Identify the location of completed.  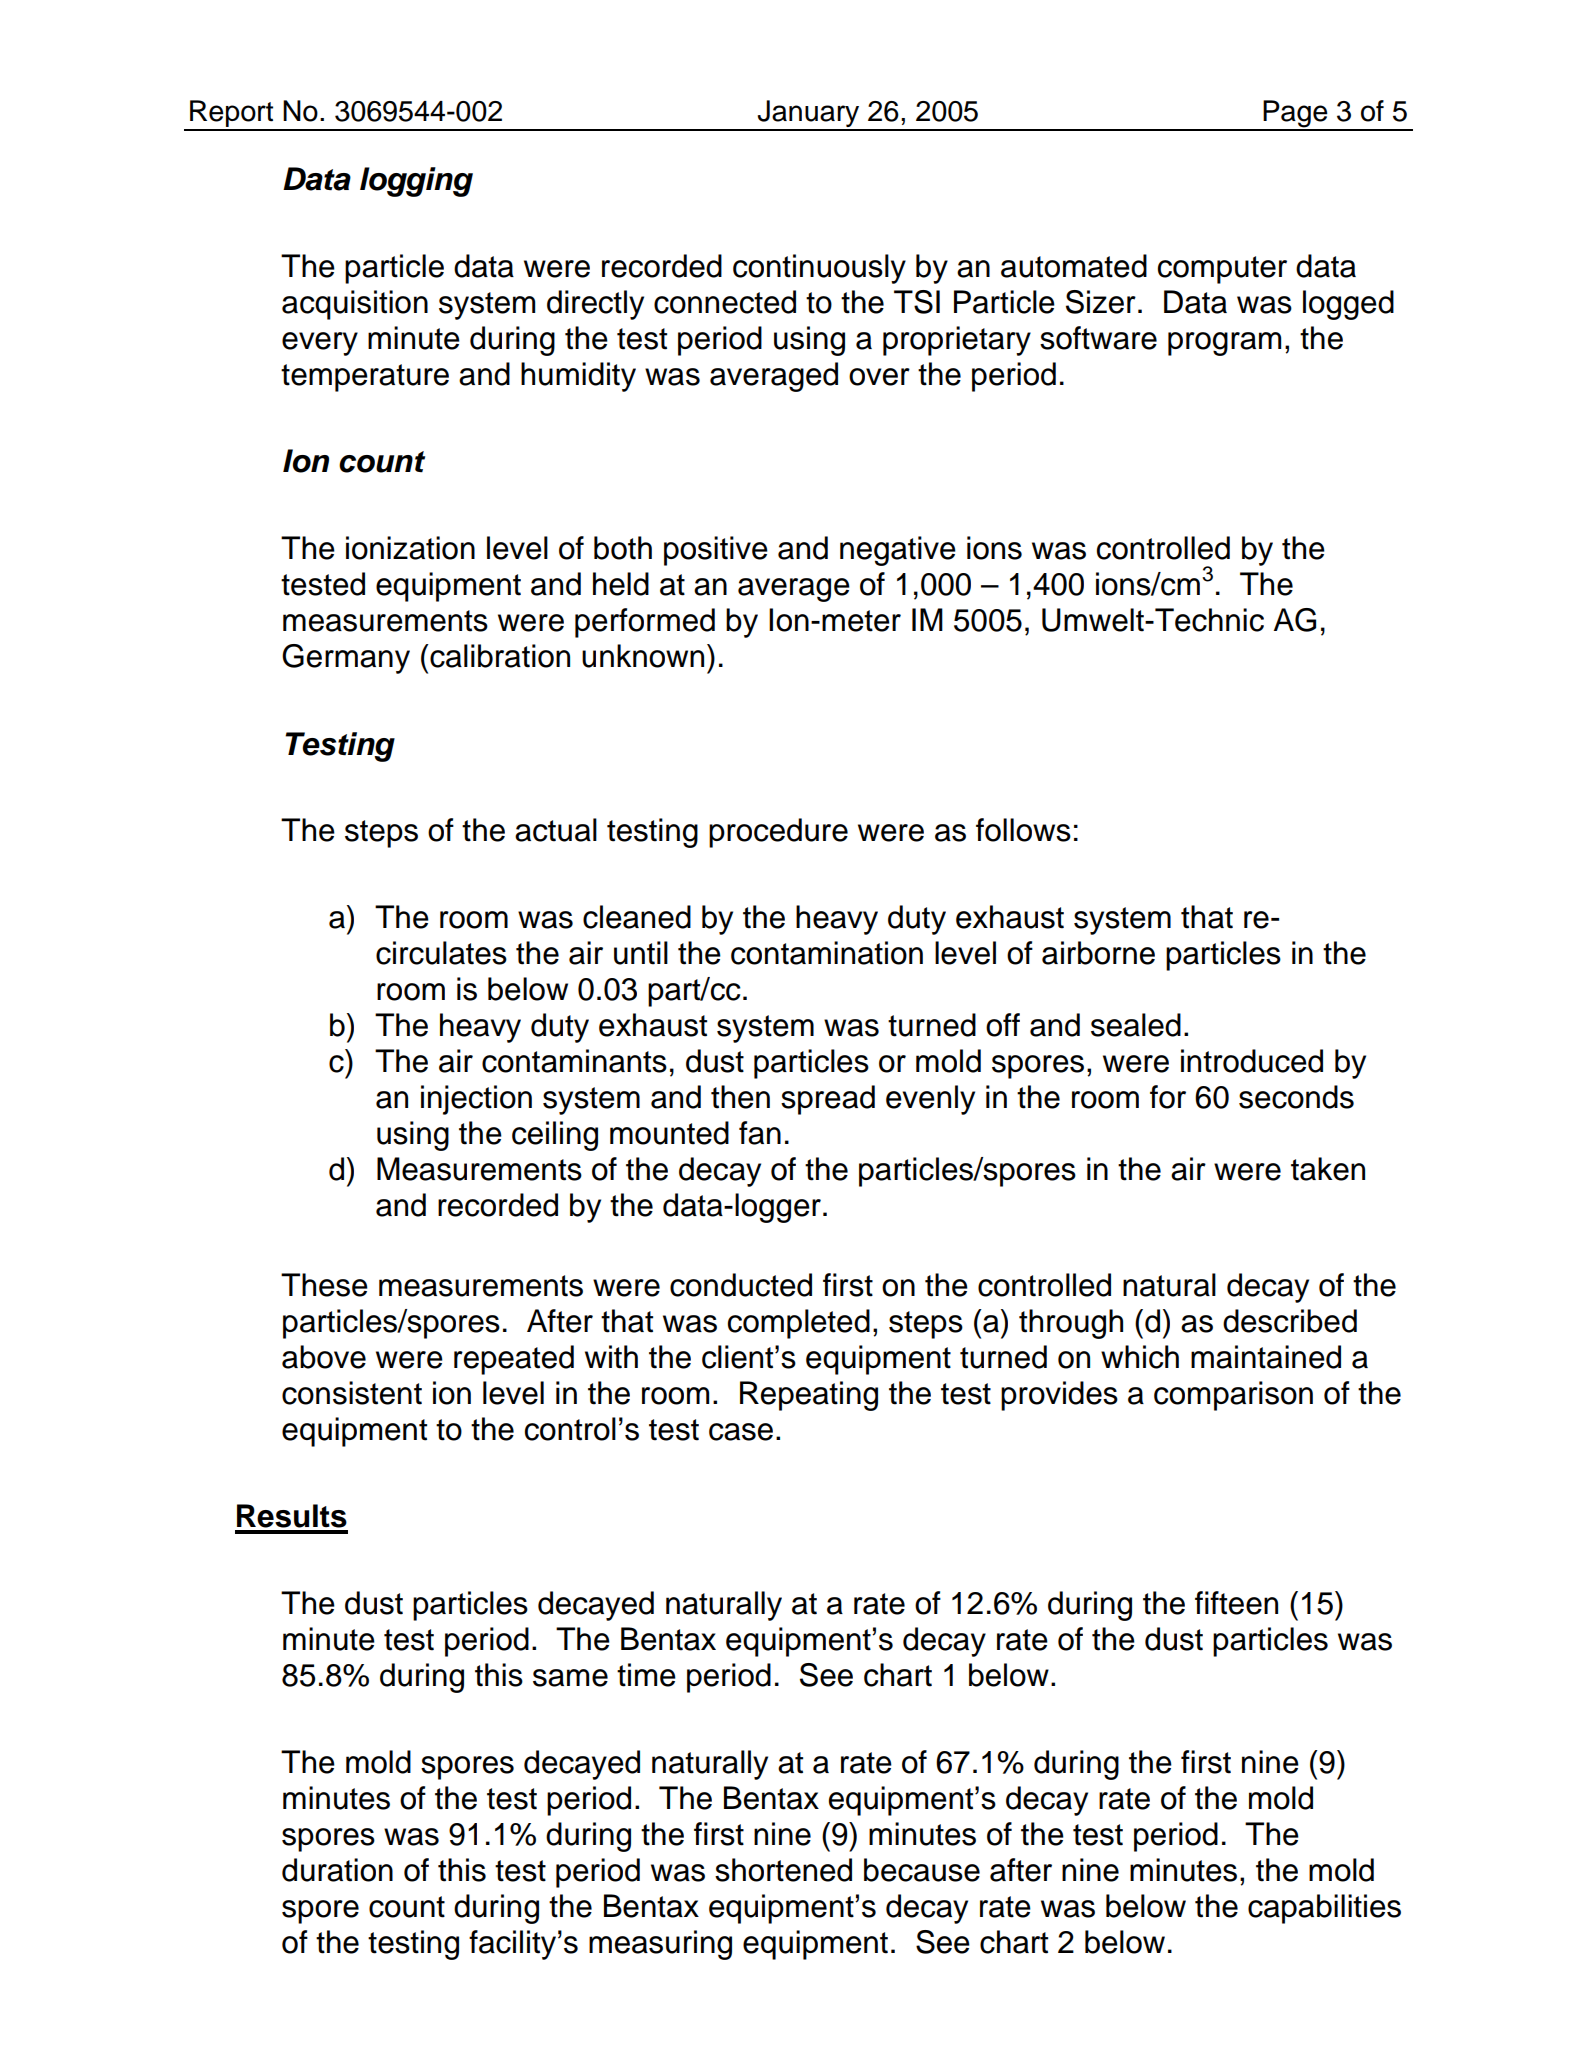
(799, 1324).
